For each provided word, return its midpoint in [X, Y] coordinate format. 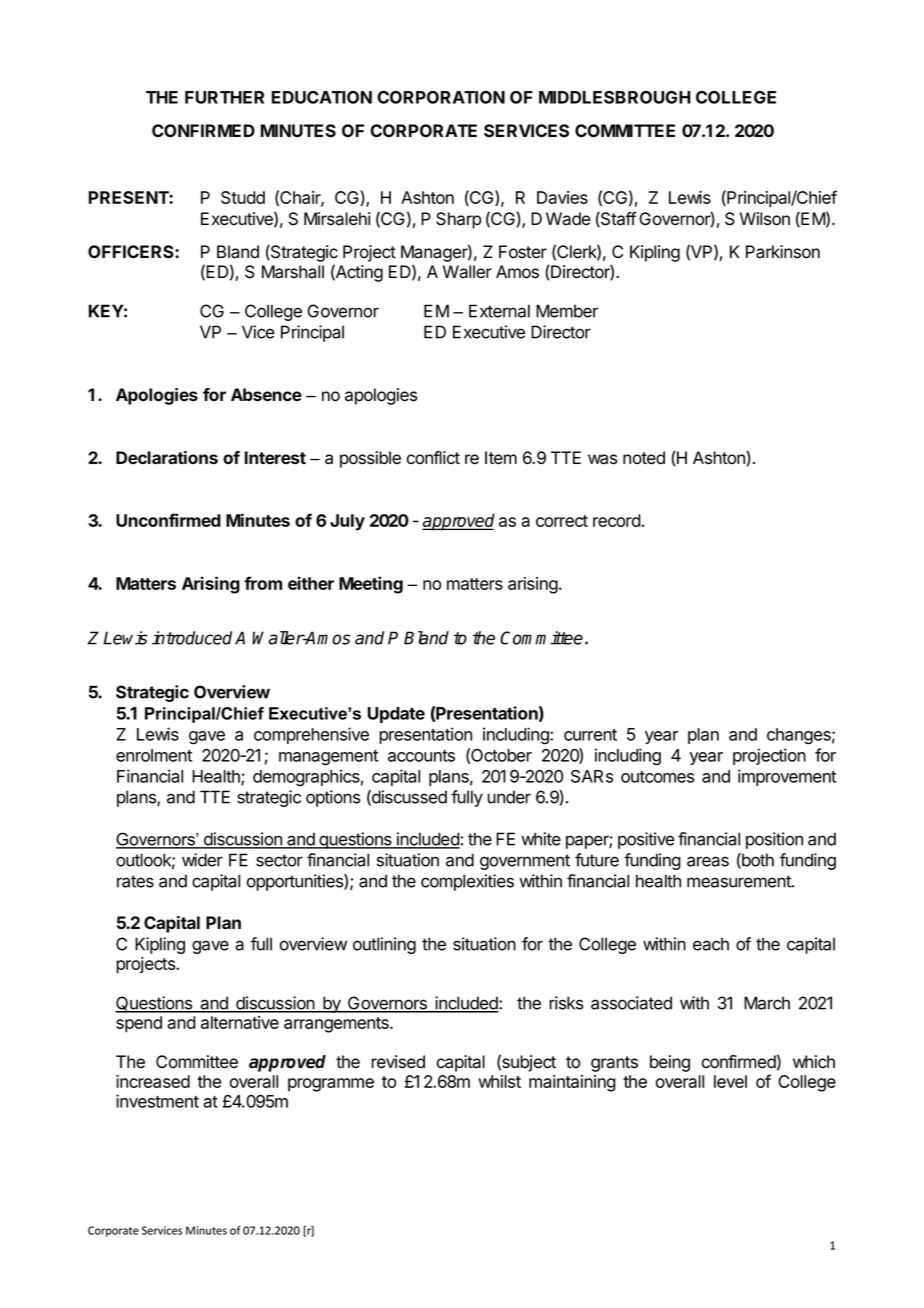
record [617, 520]
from [263, 583]
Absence [266, 394]
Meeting [371, 585]
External [499, 311]
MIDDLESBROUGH [615, 97]
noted [644, 458]
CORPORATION [441, 97]
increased [153, 1081]
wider [202, 860]
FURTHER [224, 97]
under [509, 797]
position [774, 840]
